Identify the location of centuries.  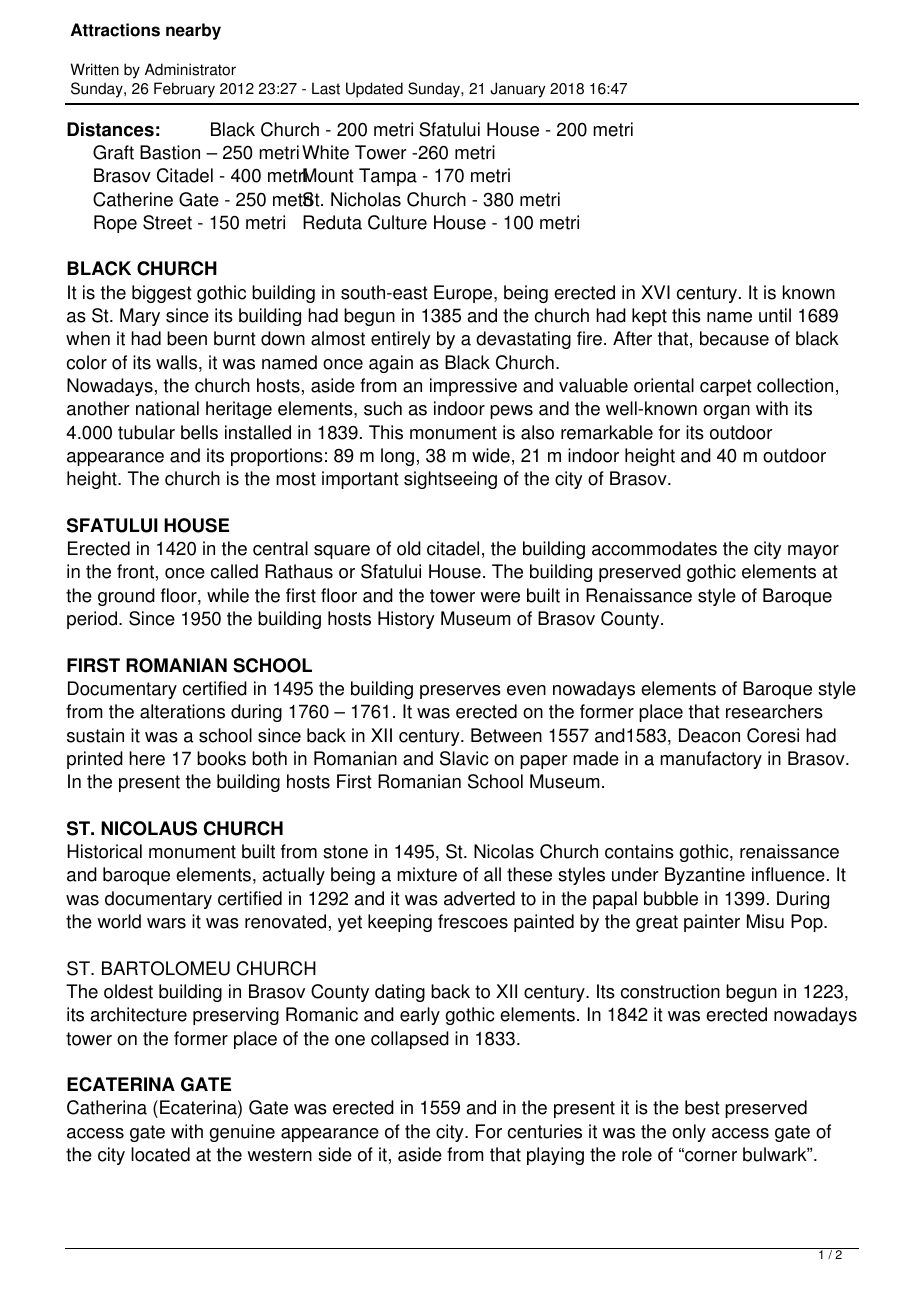
(545, 1131).
